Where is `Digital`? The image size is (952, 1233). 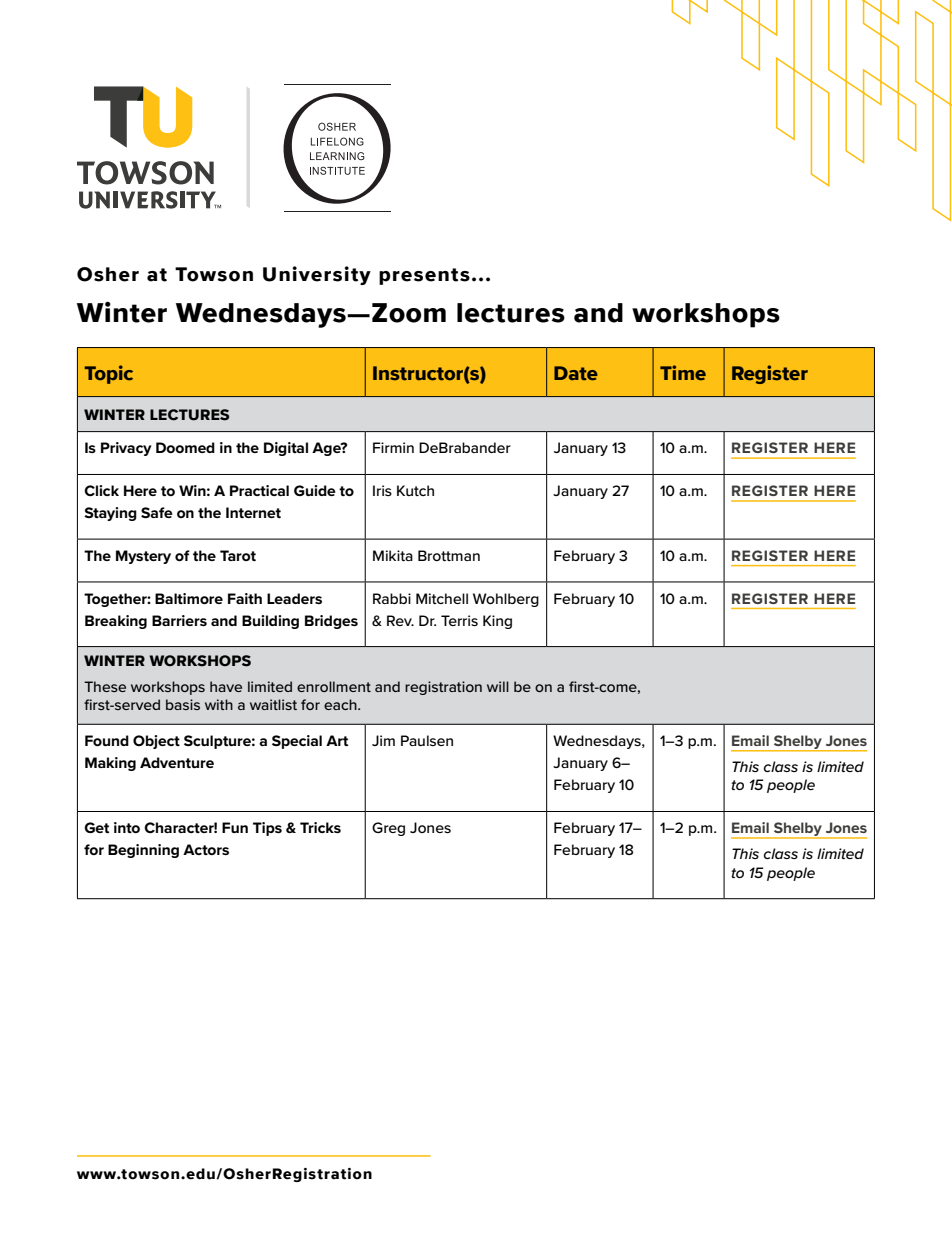 Digital is located at coordinates (286, 449).
